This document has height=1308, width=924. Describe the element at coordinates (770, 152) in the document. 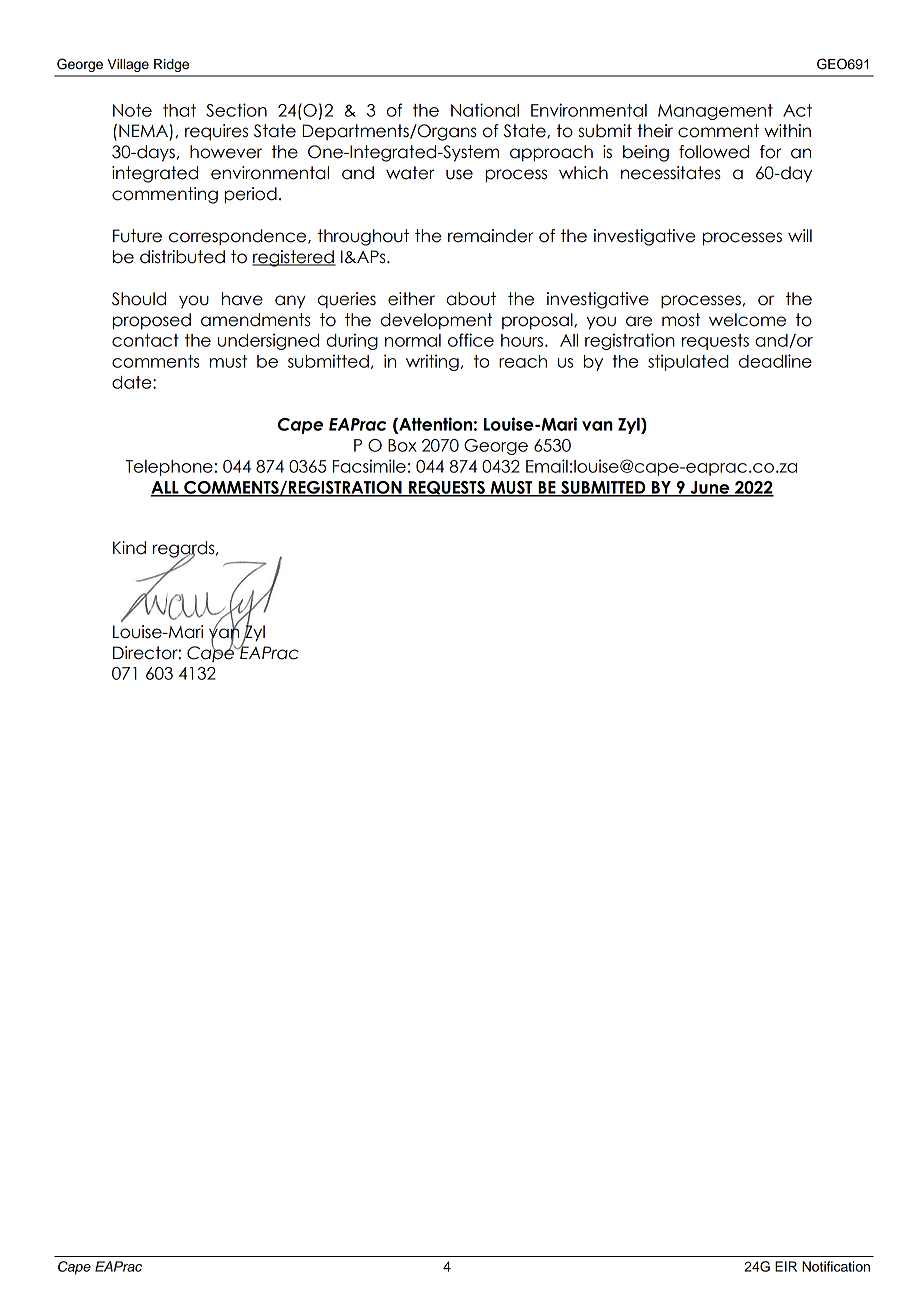

I see `for` at that location.
